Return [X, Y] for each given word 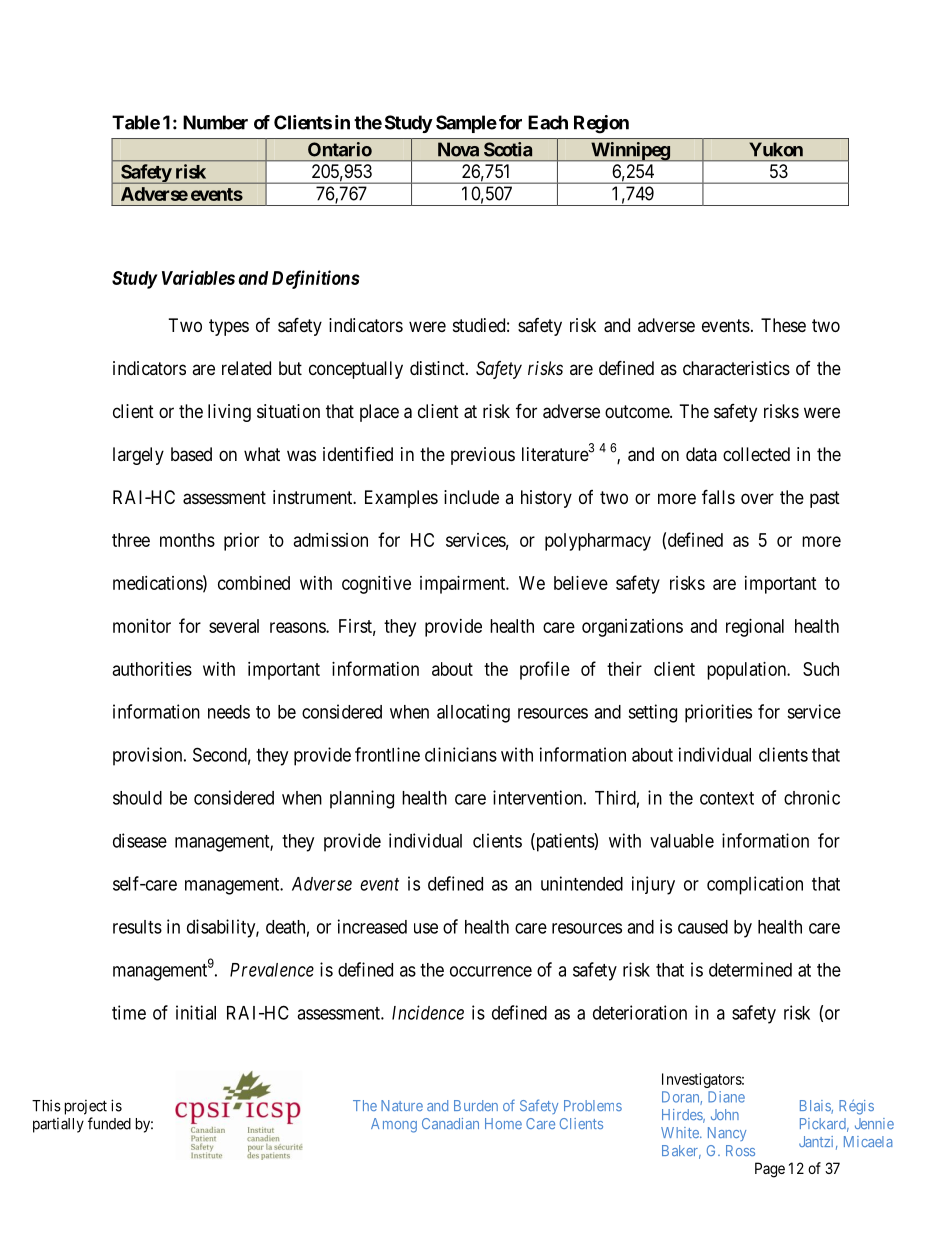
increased [372, 926]
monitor [142, 626]
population [748, 671]
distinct [438, 368]
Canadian [450, 1123]
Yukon [776, 149]
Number [215, 122]
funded [109, 1123]
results [137, 927]
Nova [458, 149]
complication [755, 885]
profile [545, 670]
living [229, 413]
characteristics [736, 368]
